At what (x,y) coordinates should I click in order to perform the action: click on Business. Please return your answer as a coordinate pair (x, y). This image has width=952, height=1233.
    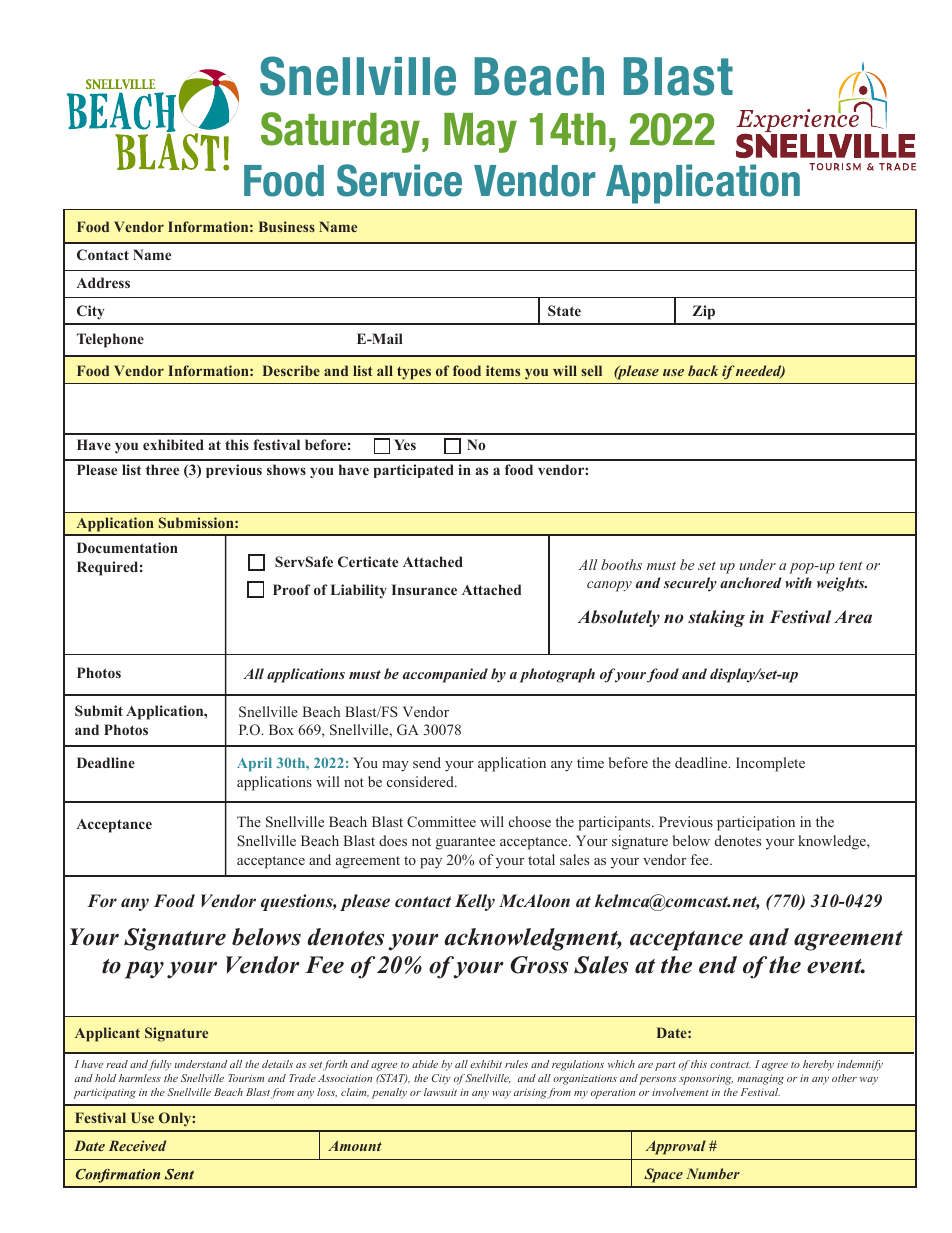
    Looking at the image, I should click on (287, 226).
